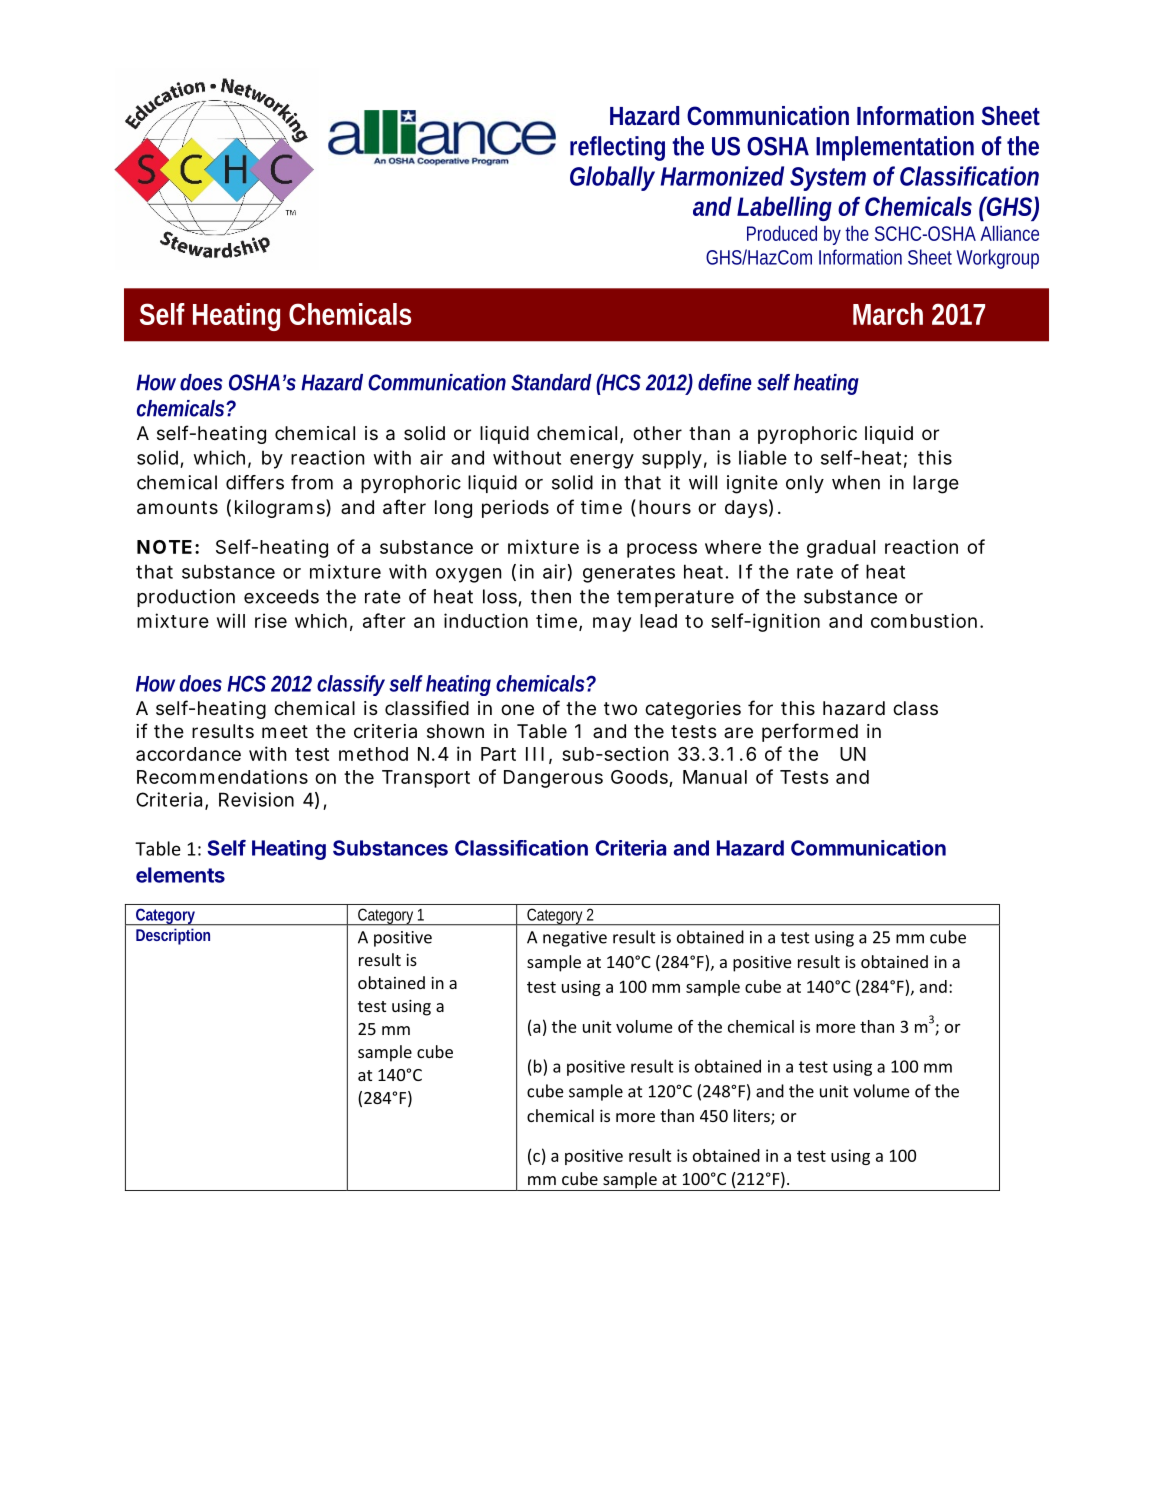  What do you see at coordinates (936, 484) in the image?
I see `large` at bounding box center [936, 484].
